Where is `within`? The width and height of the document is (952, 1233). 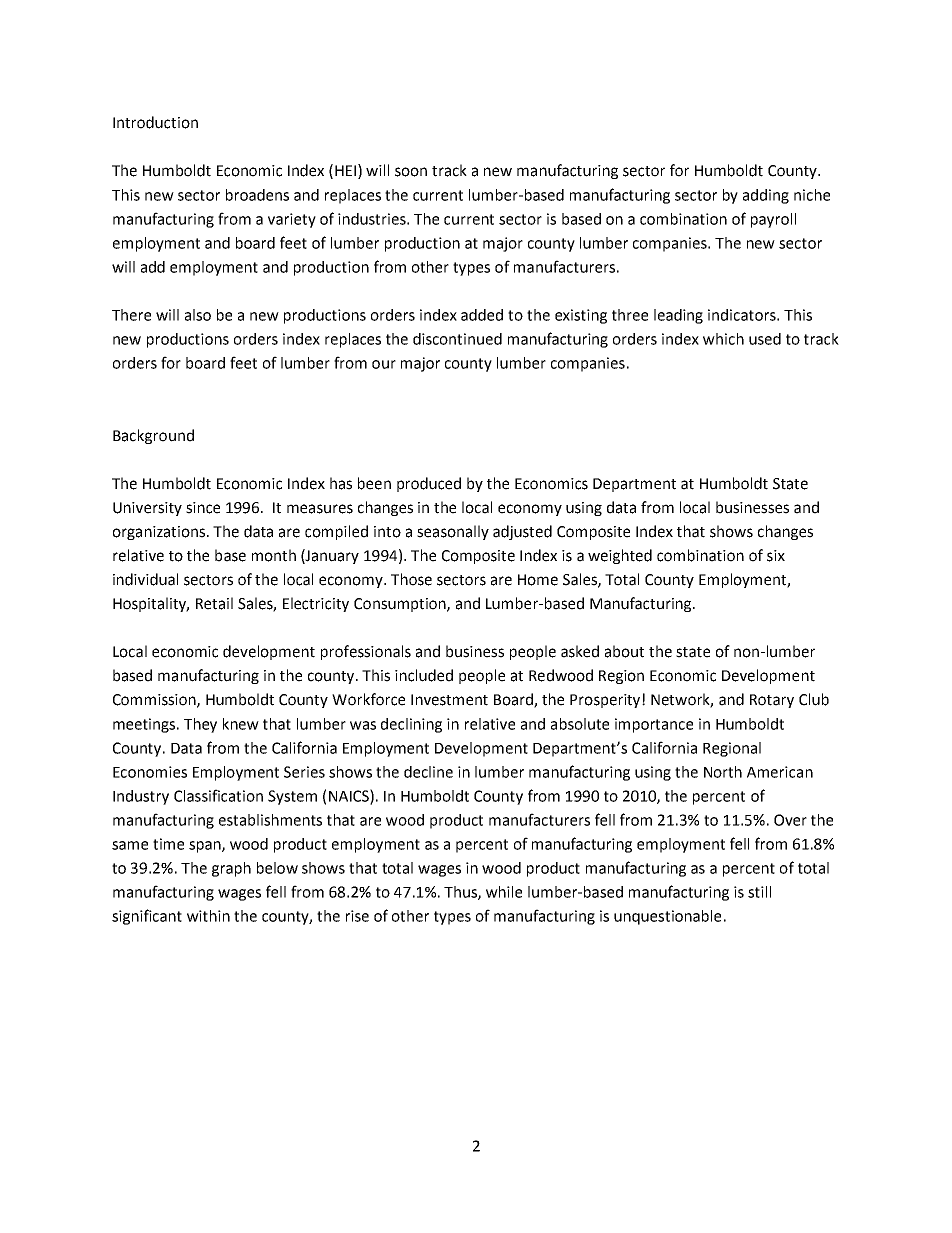
within is located at coordinates (208, 916).
